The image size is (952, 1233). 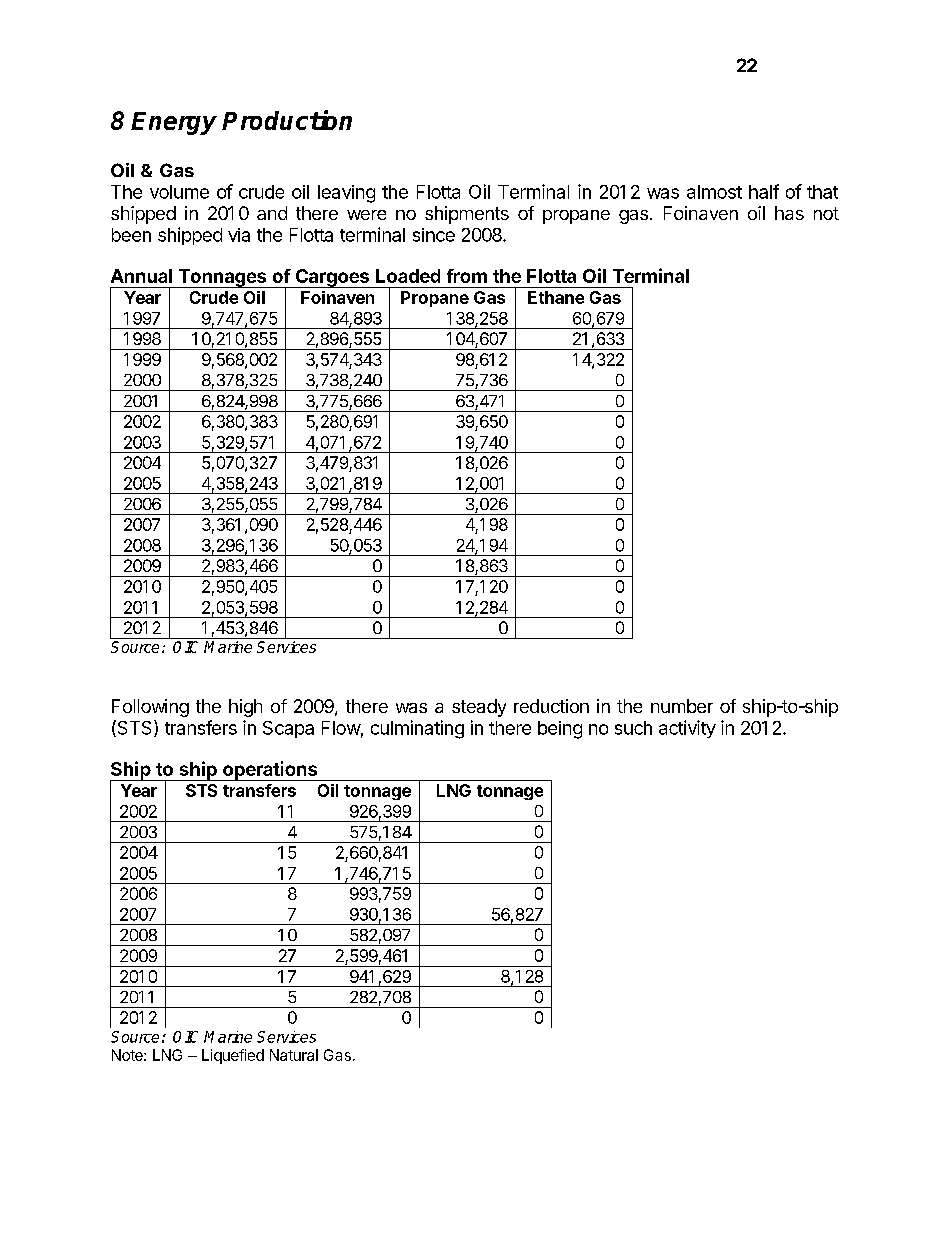 What do you see at coordinates (434, 235) in the screenshot?
I see `since` at bounding box center [434, 235].
